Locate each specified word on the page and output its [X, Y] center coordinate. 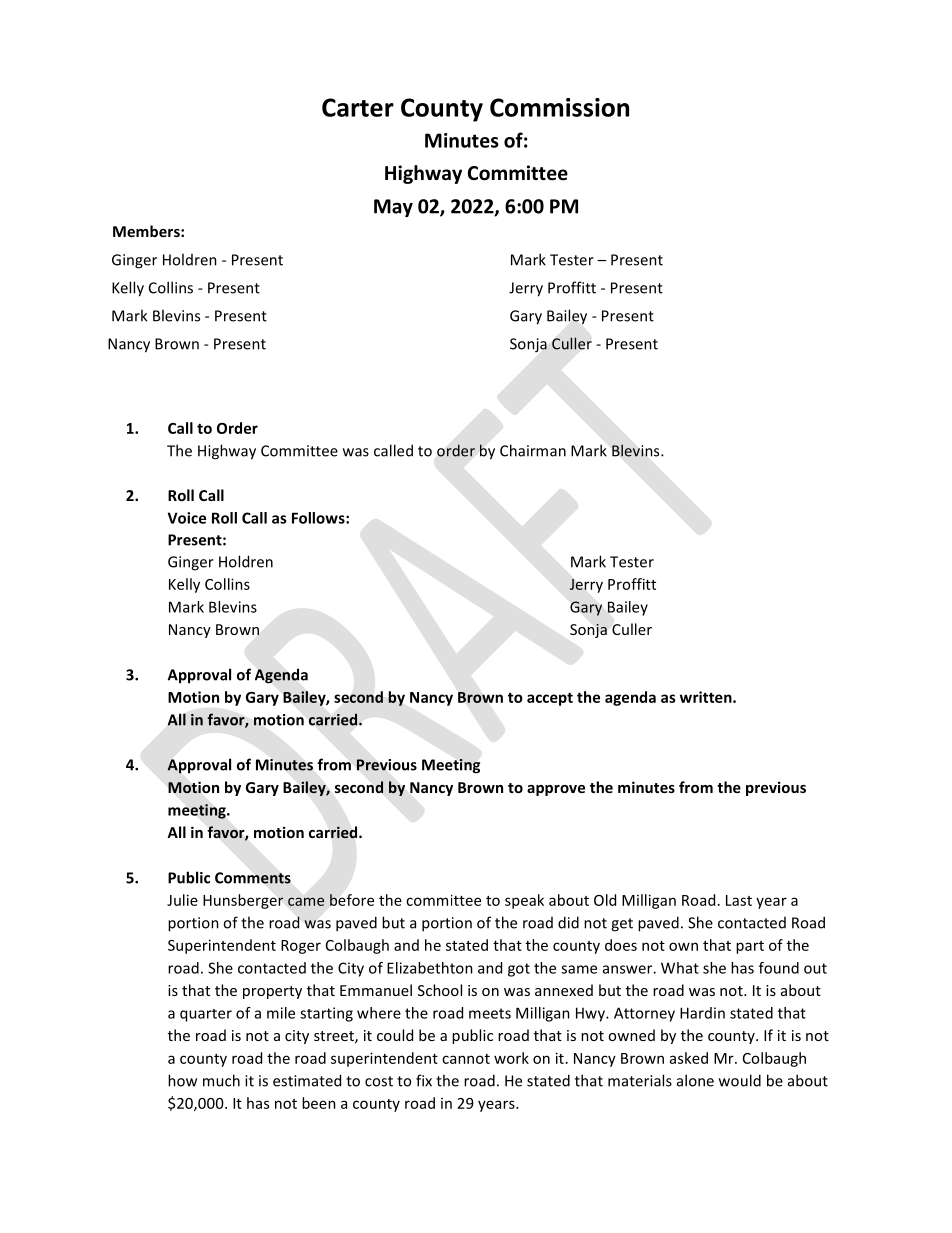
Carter [358, 107]
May [393, 208]
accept [550, 699]
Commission [559, 107]
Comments [253, 878]
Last [739, 900]
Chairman [533, 450]
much [221, 1080]
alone [695, 1080]
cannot [466, 1059]
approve [556, 790]
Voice [187, 518]
